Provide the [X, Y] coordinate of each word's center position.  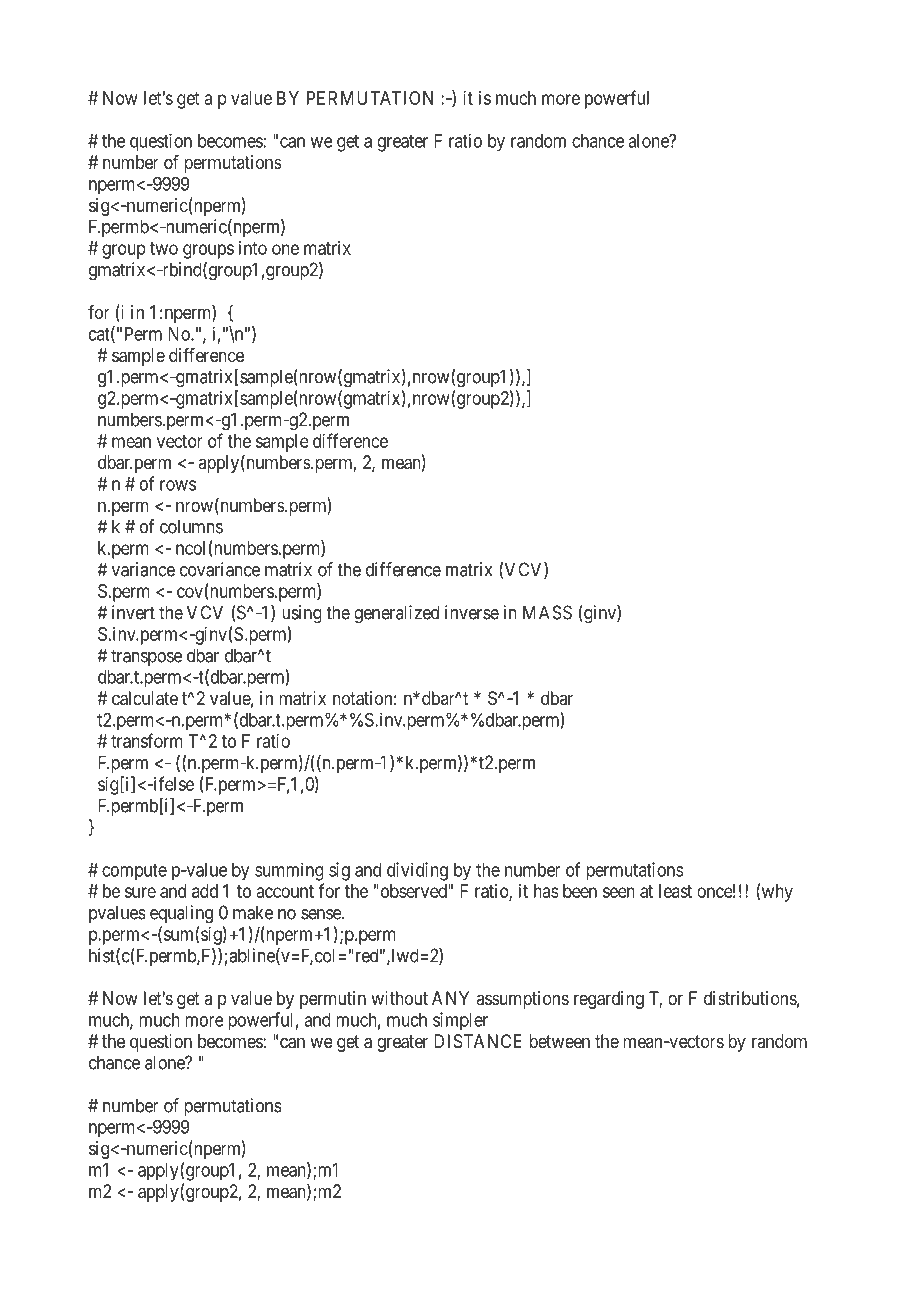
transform [147, 740]
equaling [181, 914]
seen [619, 892]
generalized [396, 614]
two [164, 248]
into [253, 248]
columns [191, 526]
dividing [417, 871]
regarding [609, 1000]
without [399, 998]
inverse [472, 612]
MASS [547, 612]
